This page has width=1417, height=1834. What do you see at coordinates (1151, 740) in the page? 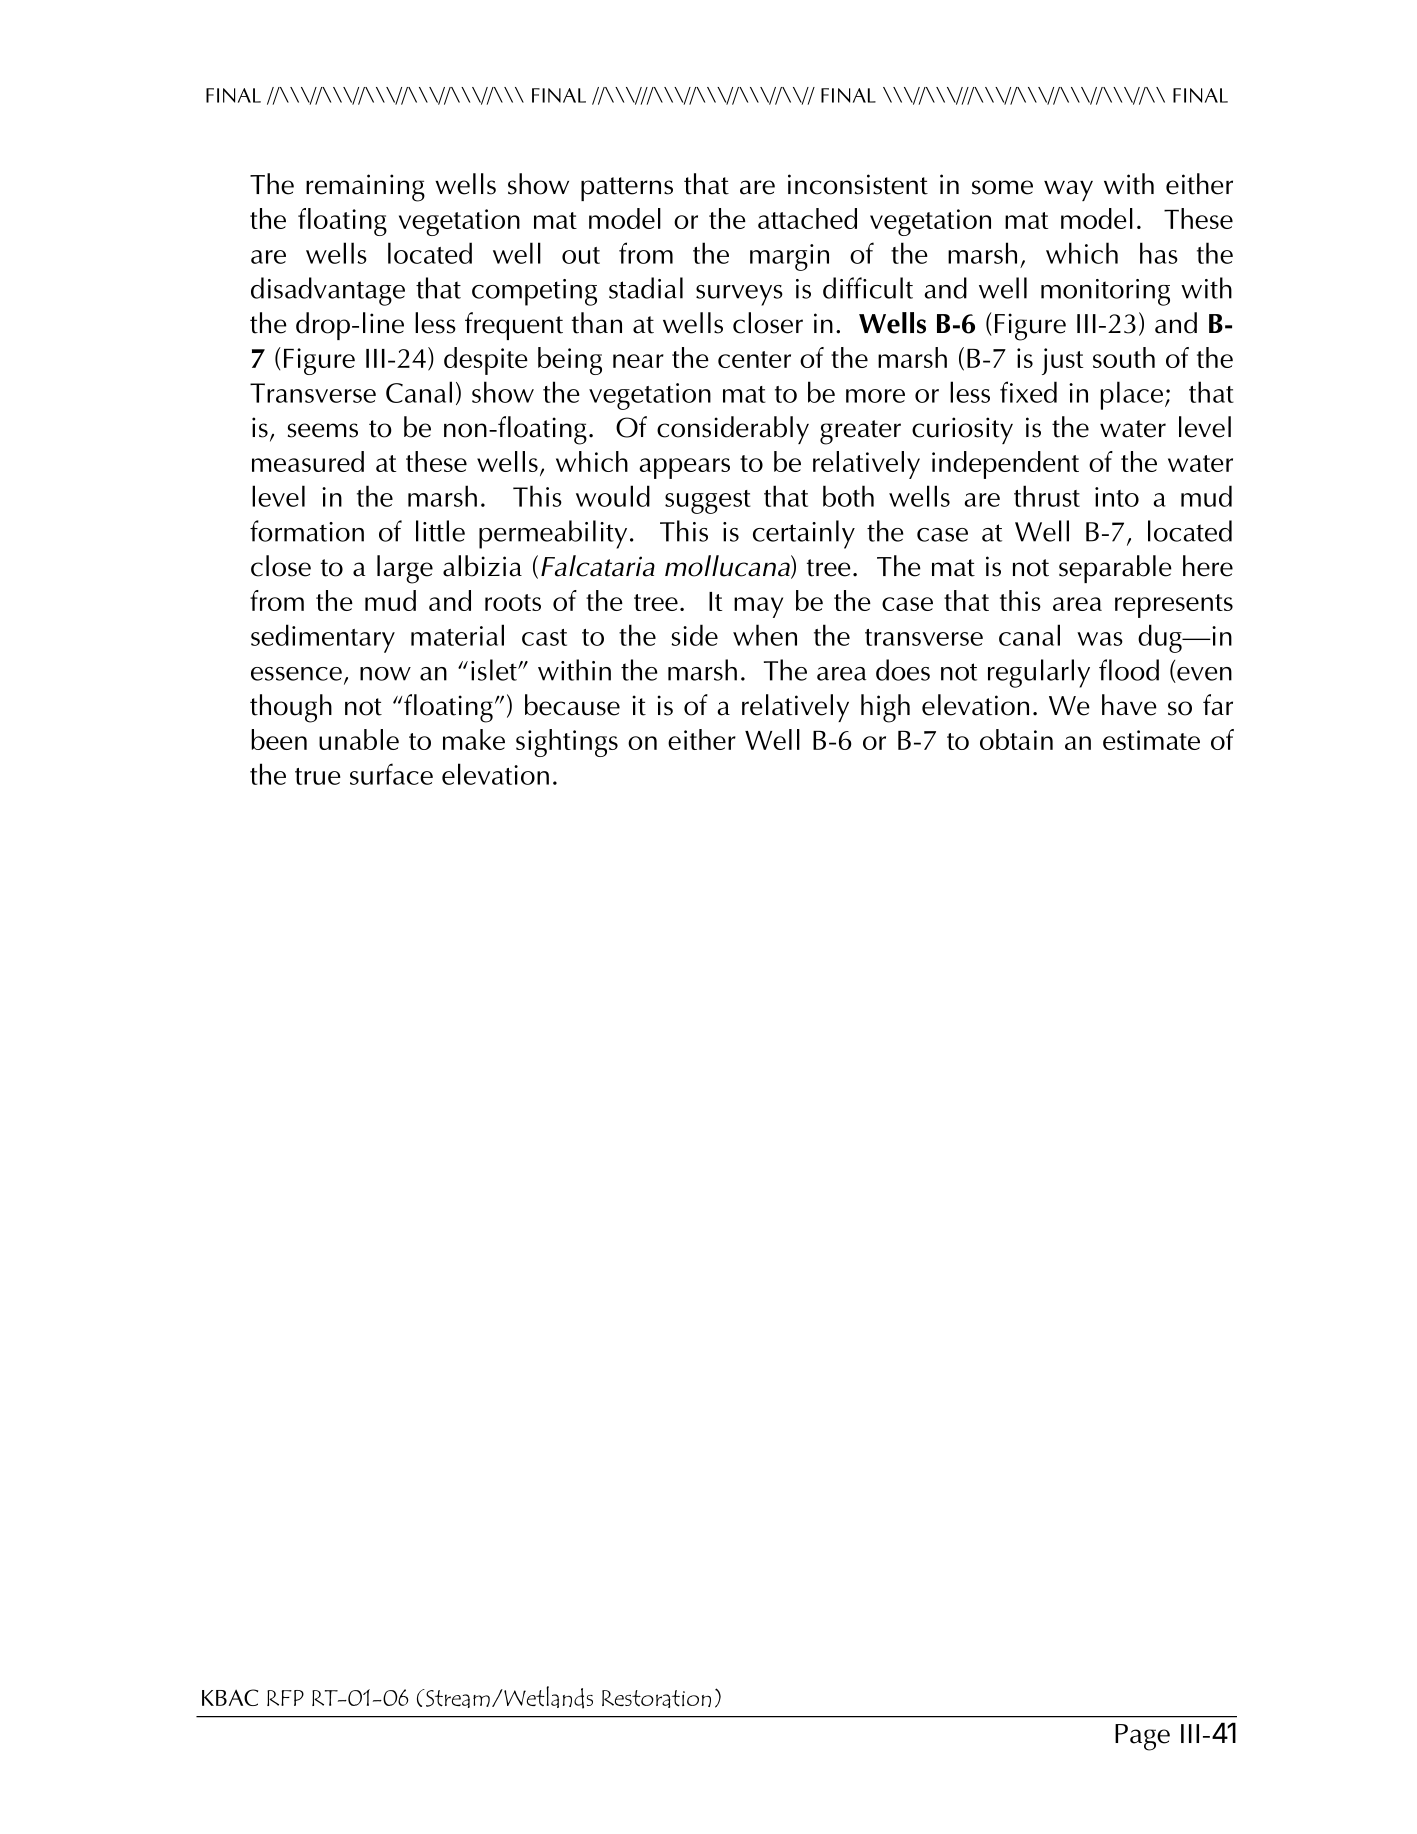
I see `estimate` at bounding box center [1151, 740].
